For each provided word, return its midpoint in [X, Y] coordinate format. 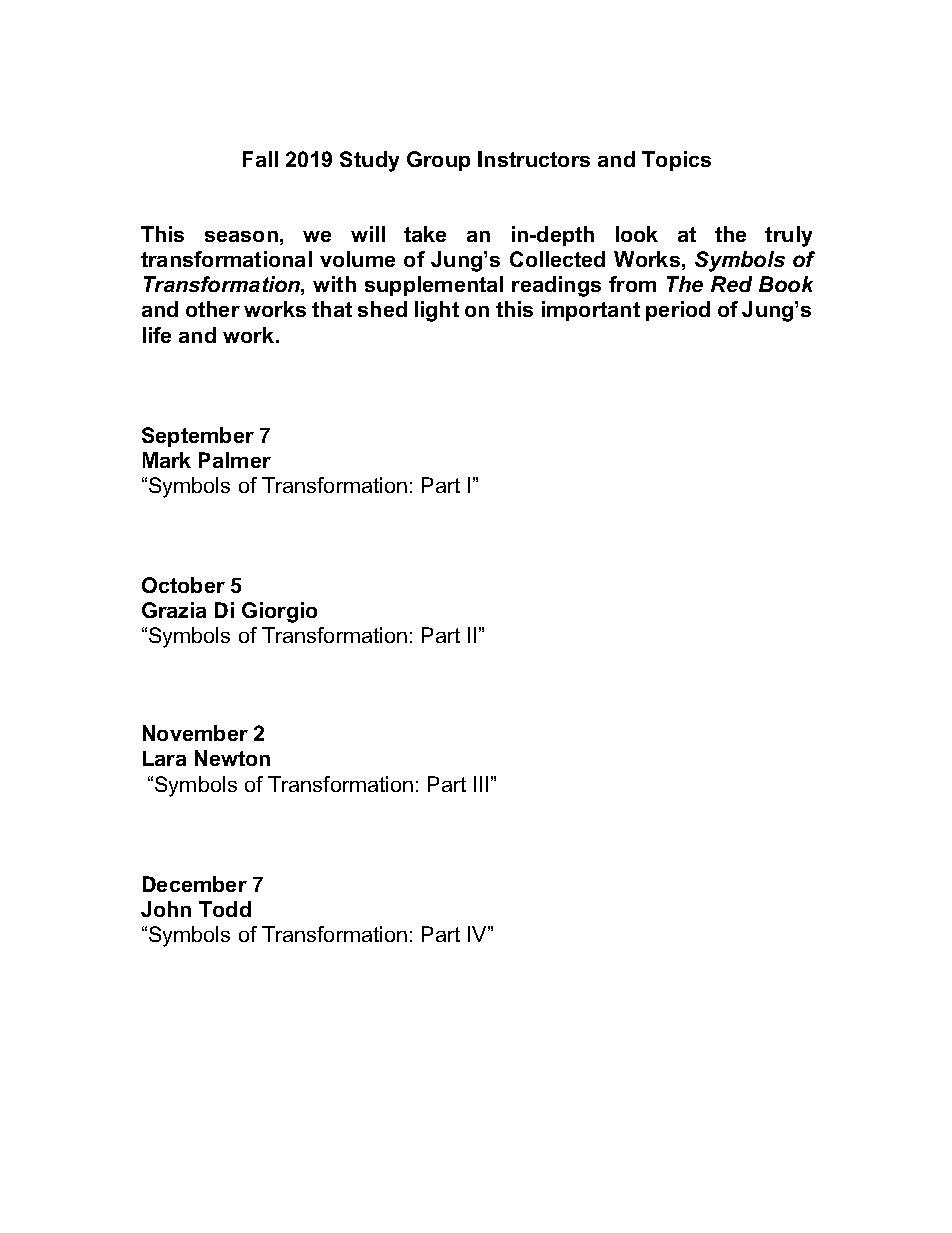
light [437, 311]
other [213, 309]
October [183, 585]
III [481, 784]
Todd [225, 909]
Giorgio [279, 612]
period [678, 311]
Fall [260, 159]
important [591, 311]
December [195, 884]
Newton [232, 758]
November [195, 733]
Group [438, 161]
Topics [676, 161]
